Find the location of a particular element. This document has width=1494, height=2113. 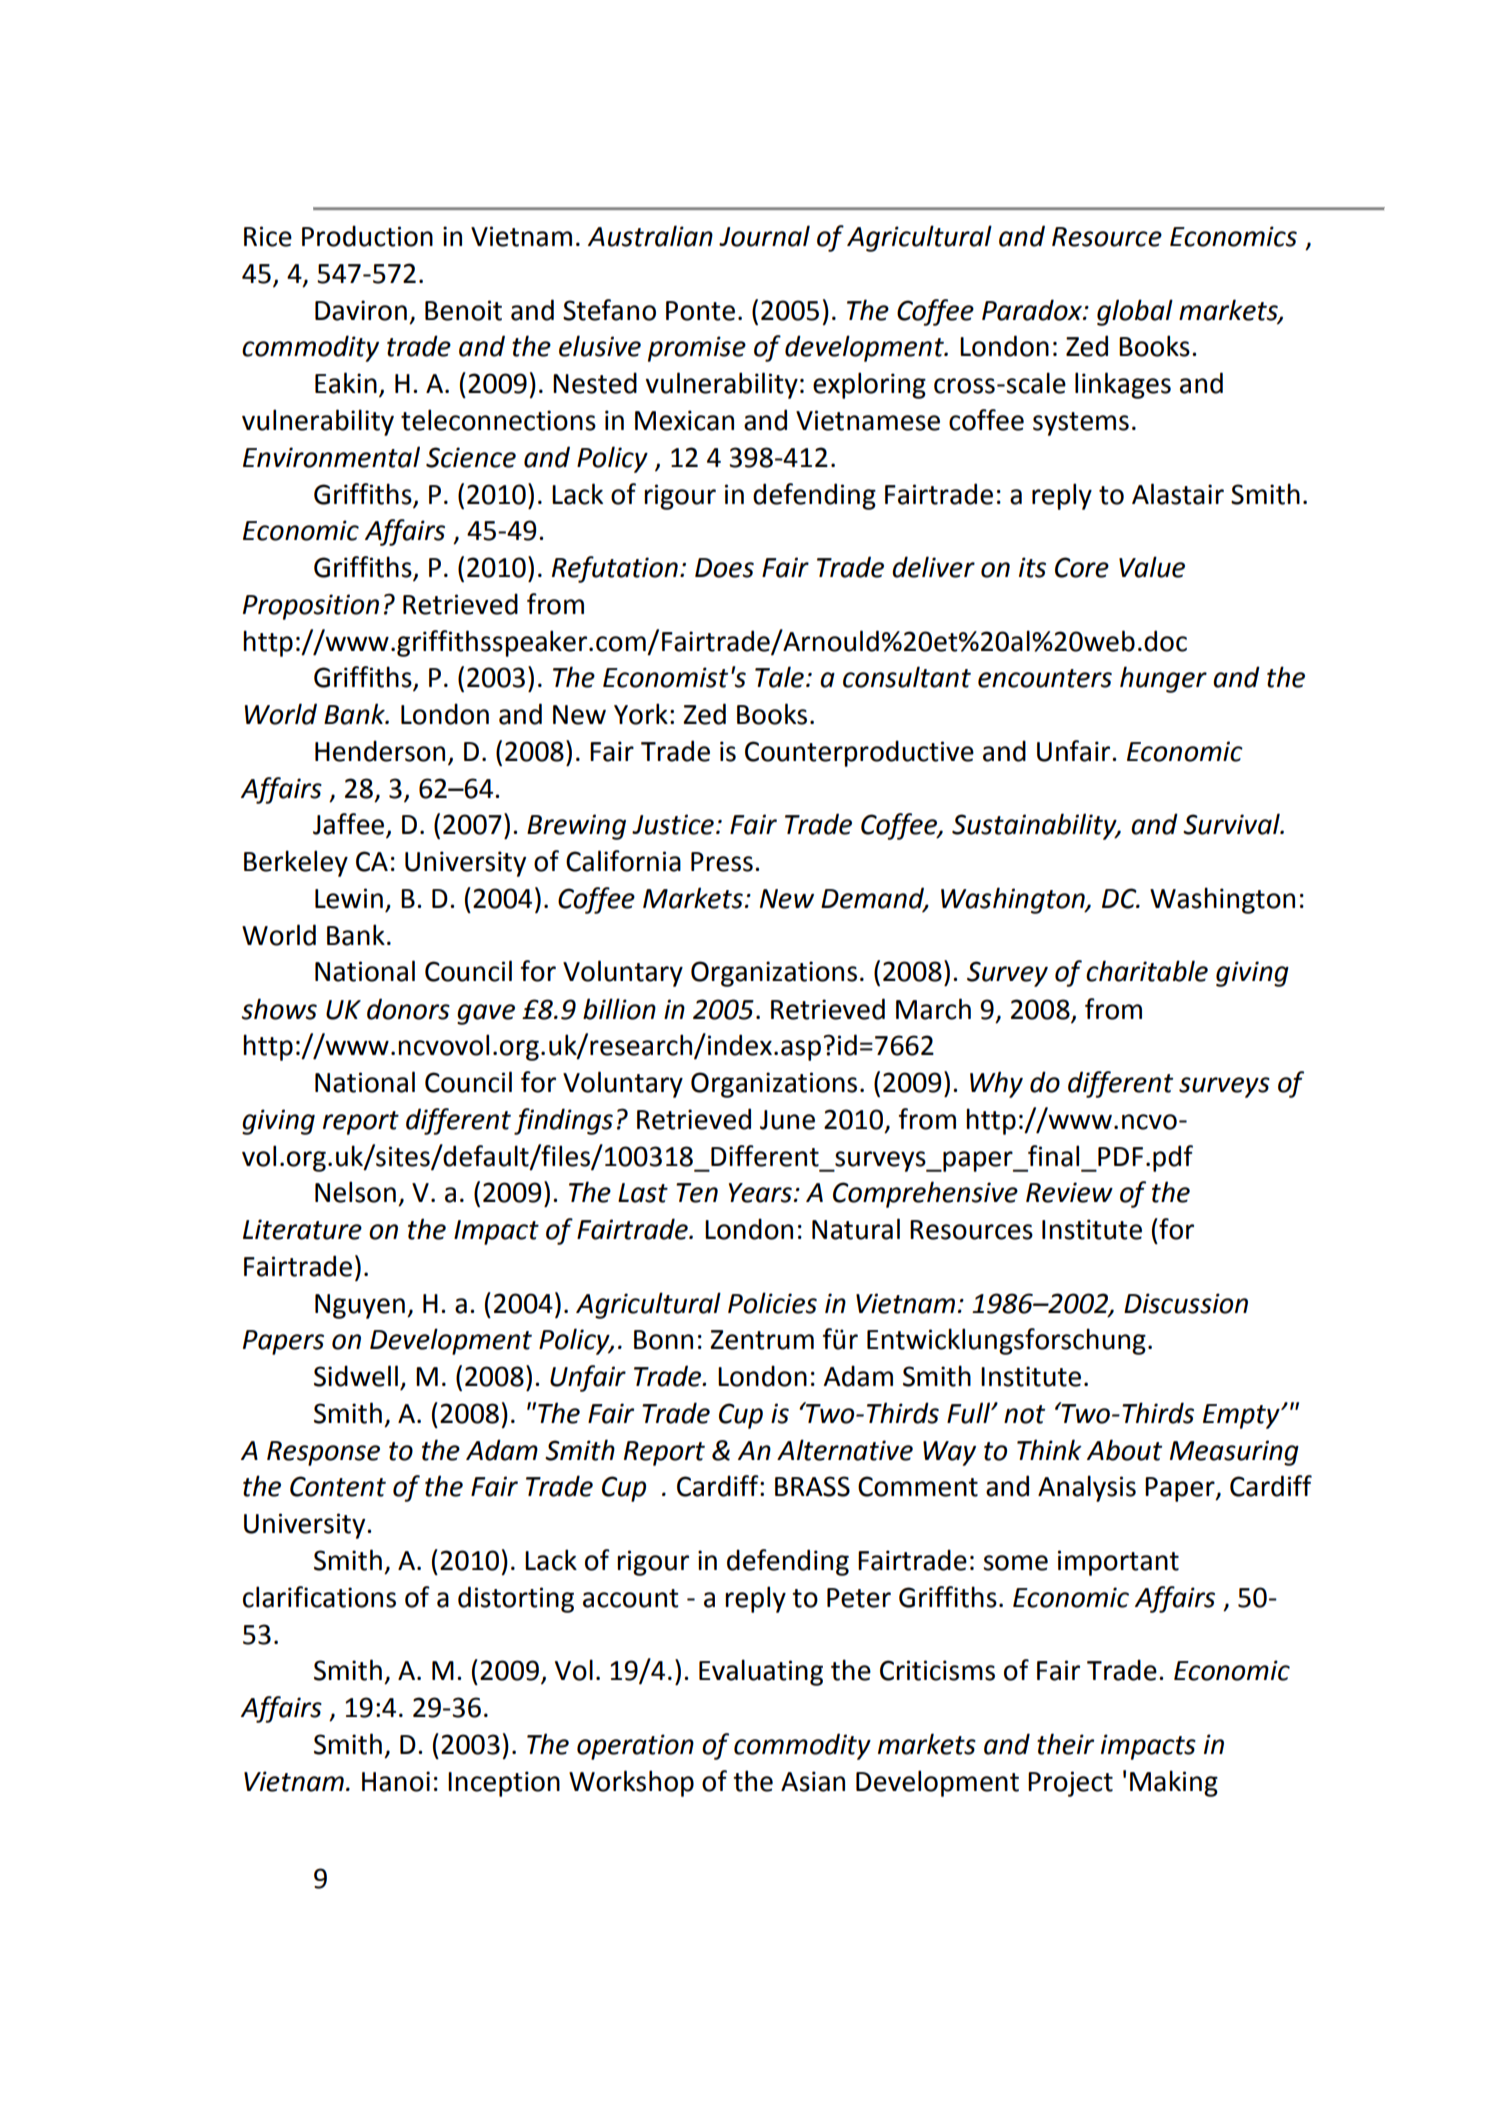

Response is located at coordinates (323, 1453).
